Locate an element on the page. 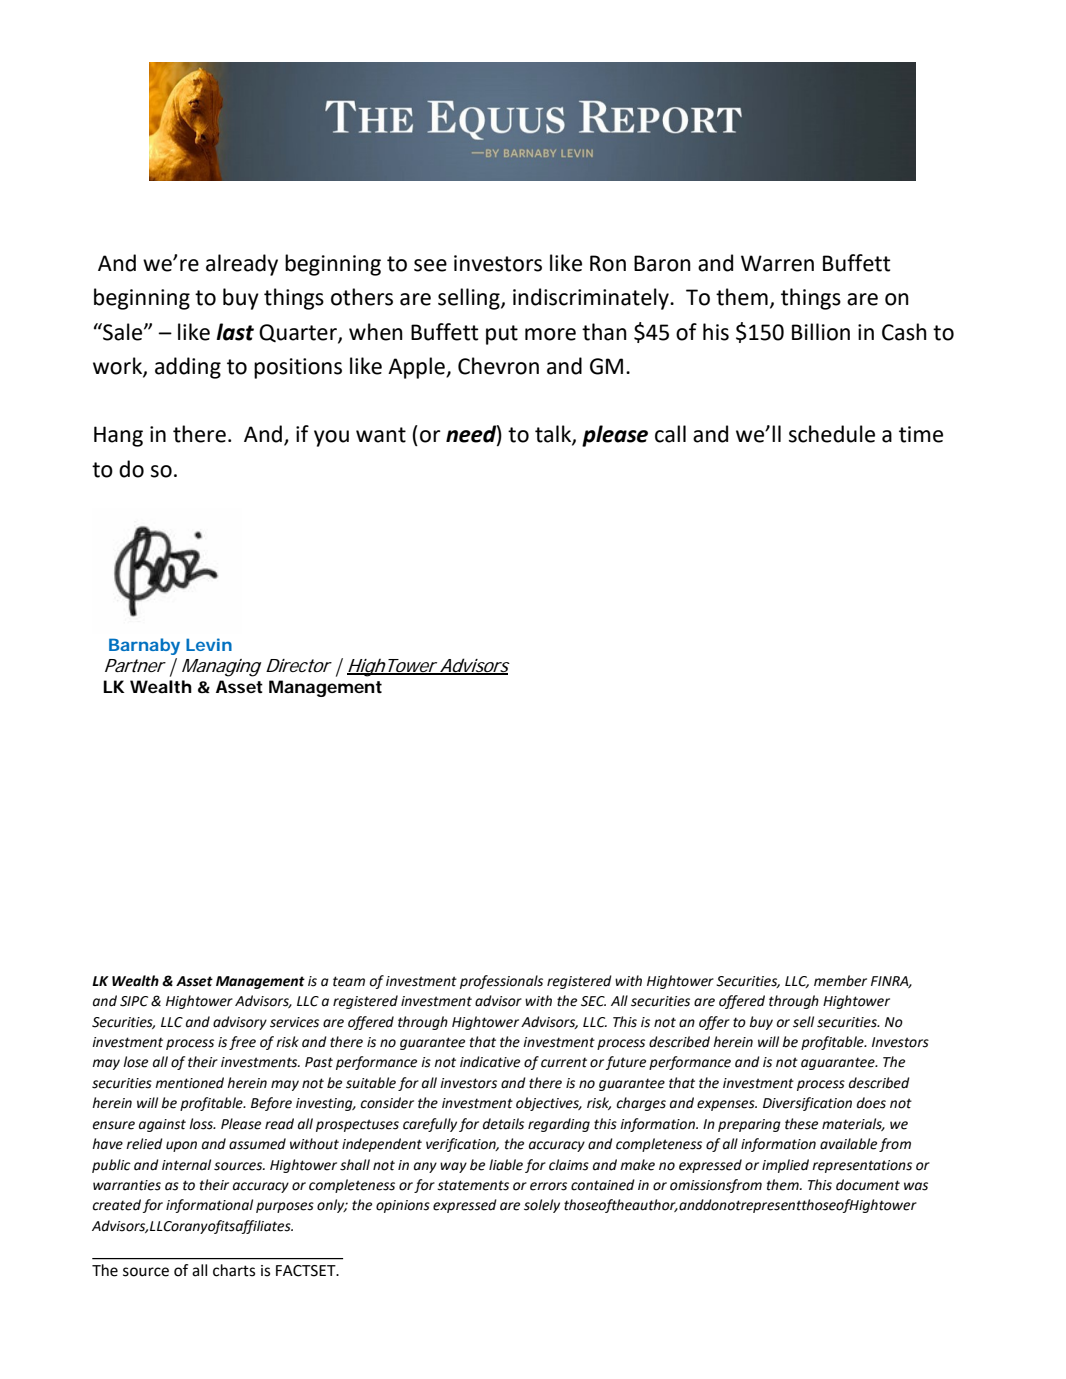  last is located at coordinates (235, 332).
